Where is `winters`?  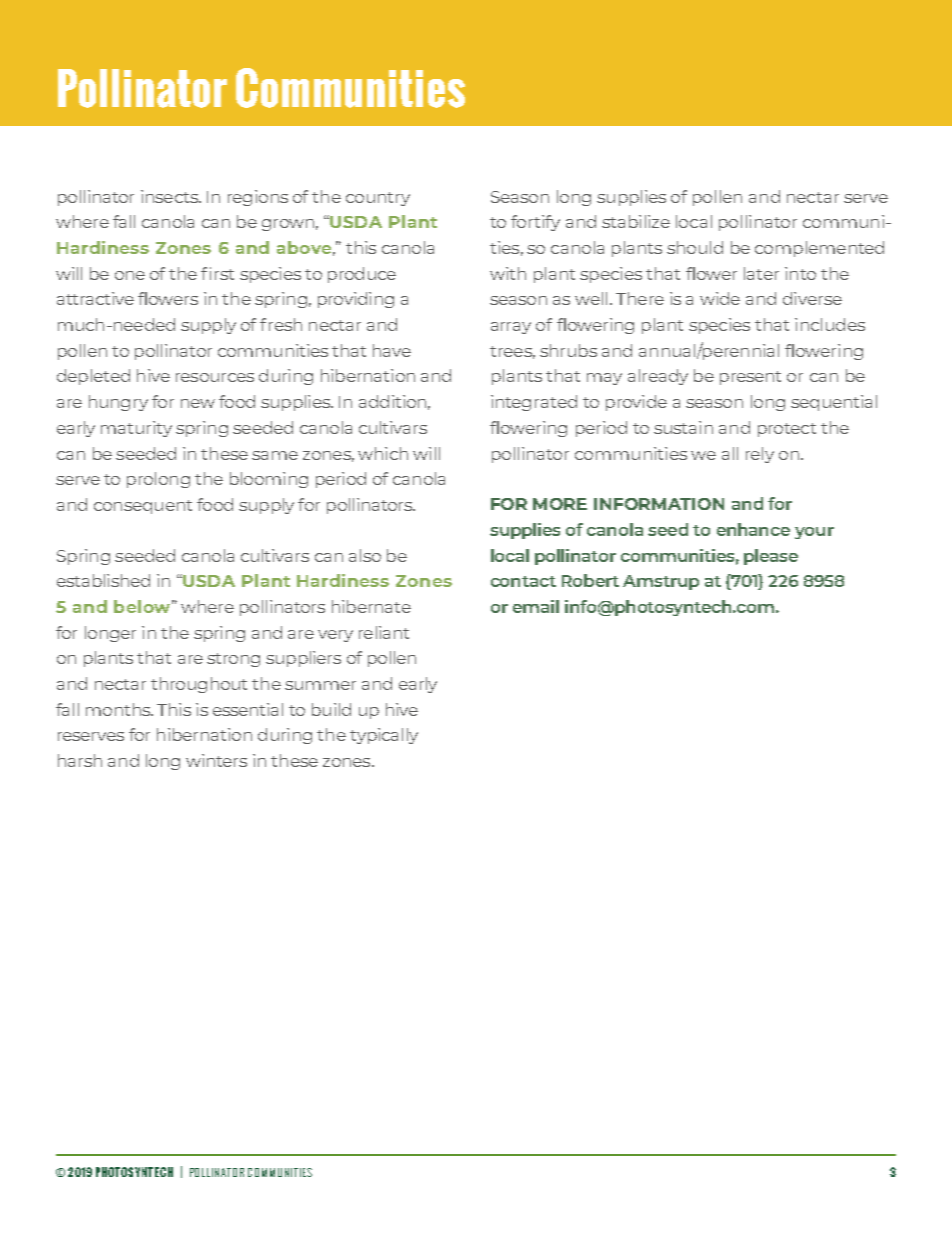 winters is located at coordinates (216, 760).
